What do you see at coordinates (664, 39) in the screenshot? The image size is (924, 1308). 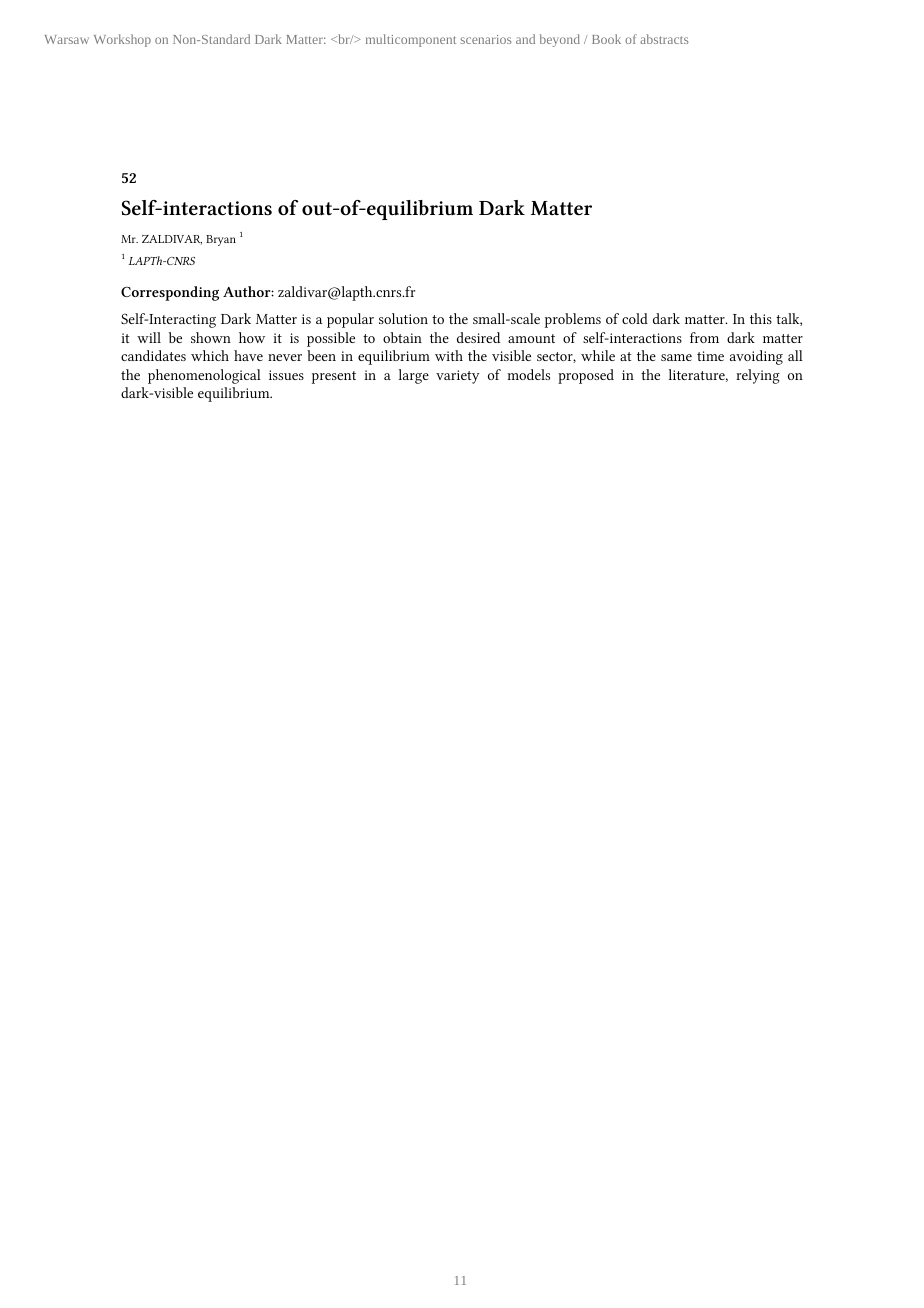 I see `abstracts` at bounding box center [664, 39].
